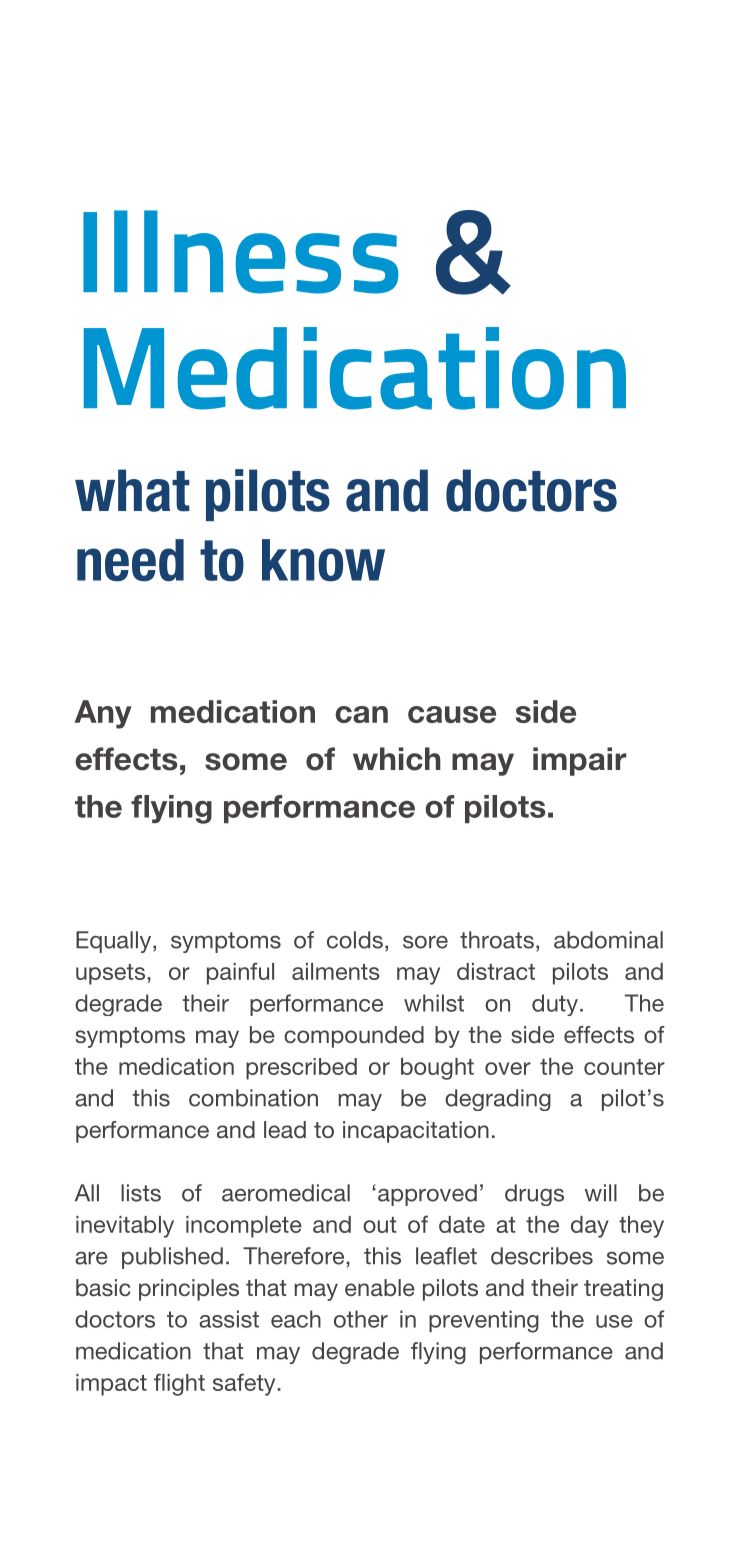  Describe the element at coordinates (452, 714) in the document. I see `cause` at that location.
